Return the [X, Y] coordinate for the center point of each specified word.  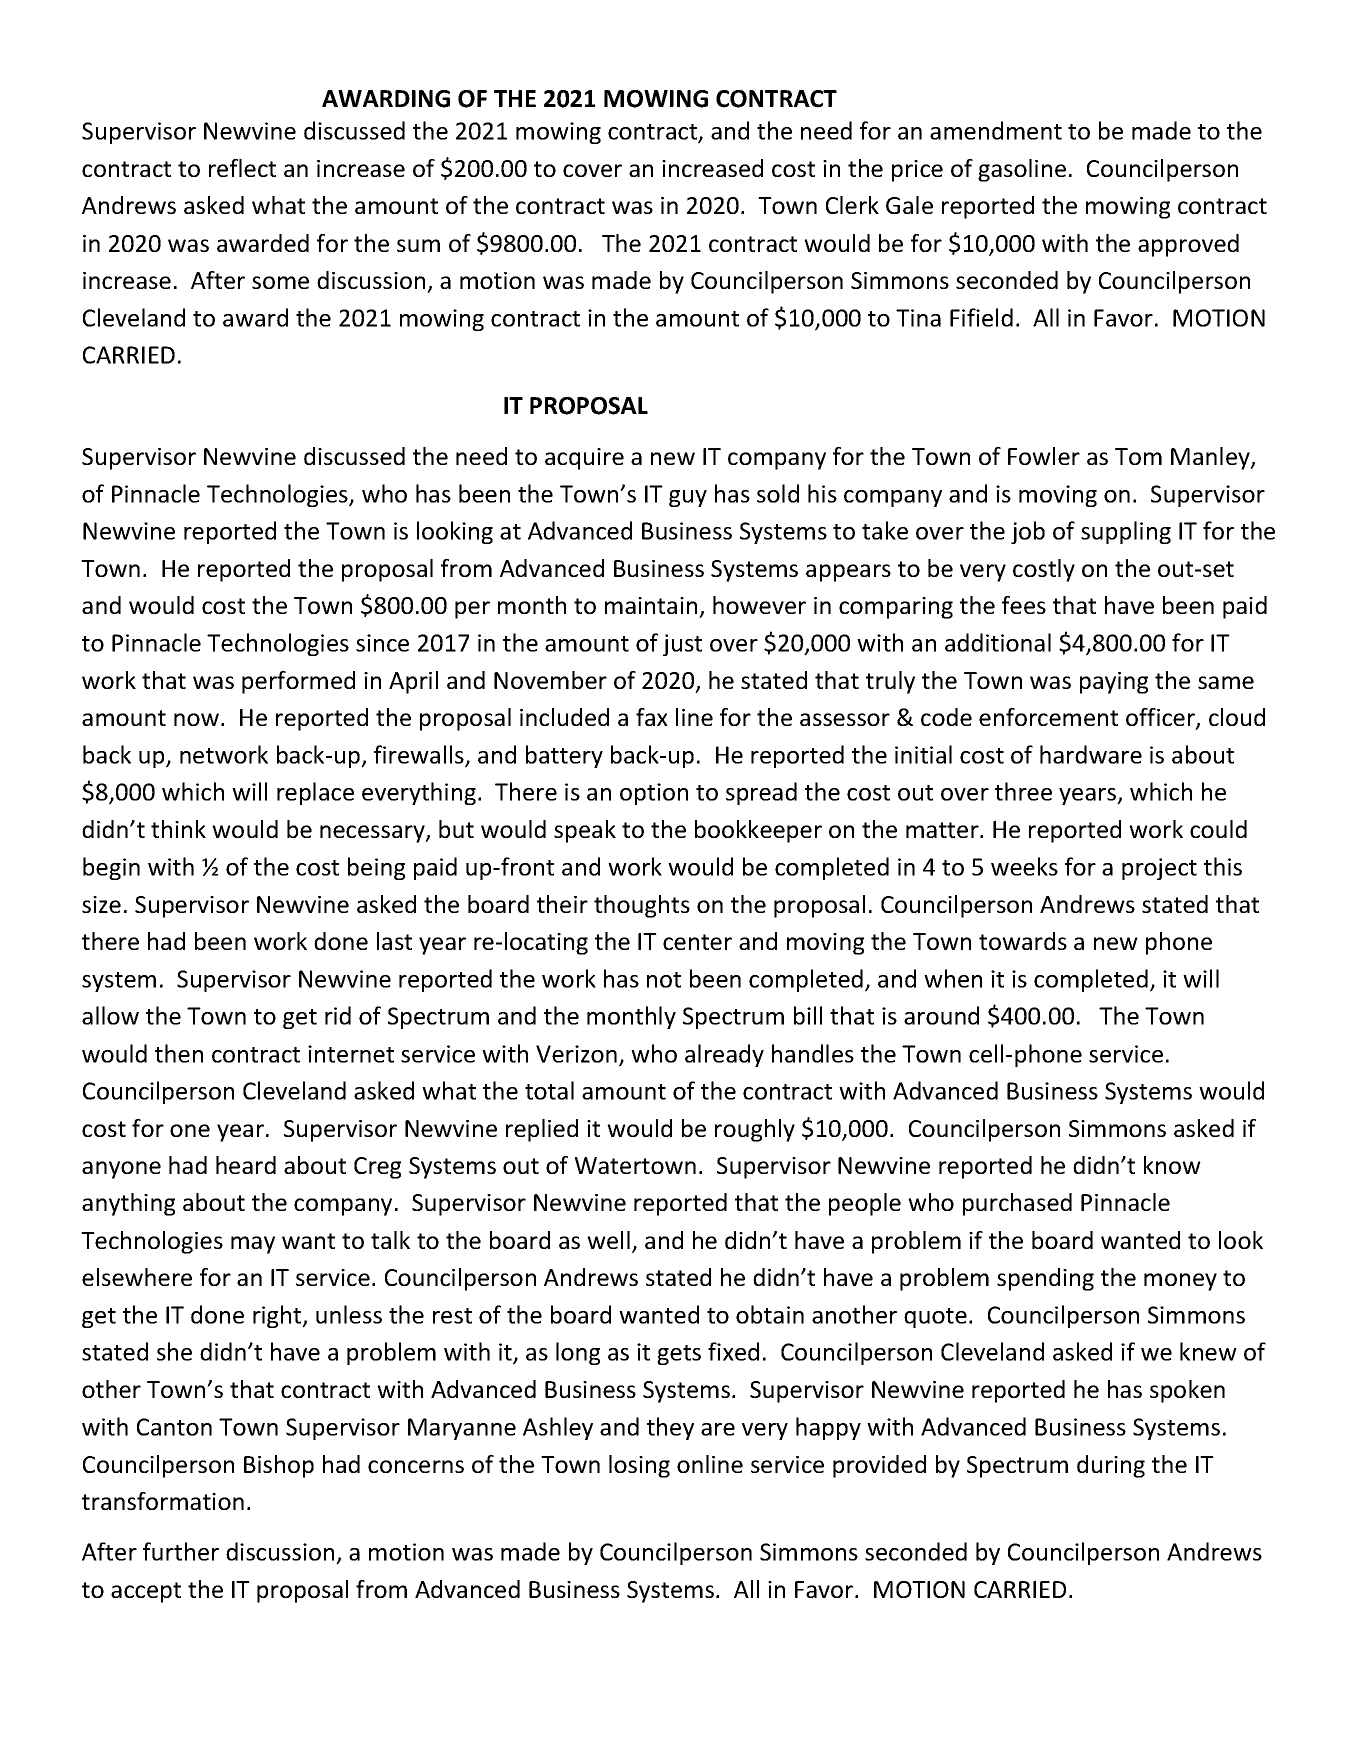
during [1111, 1466]
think [178, 829]
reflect [242, 168]
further [181, 1551]
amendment [996, 130]
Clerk [852, 205]
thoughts [642, 906]
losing [639, 1466]
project [1159, 869]
